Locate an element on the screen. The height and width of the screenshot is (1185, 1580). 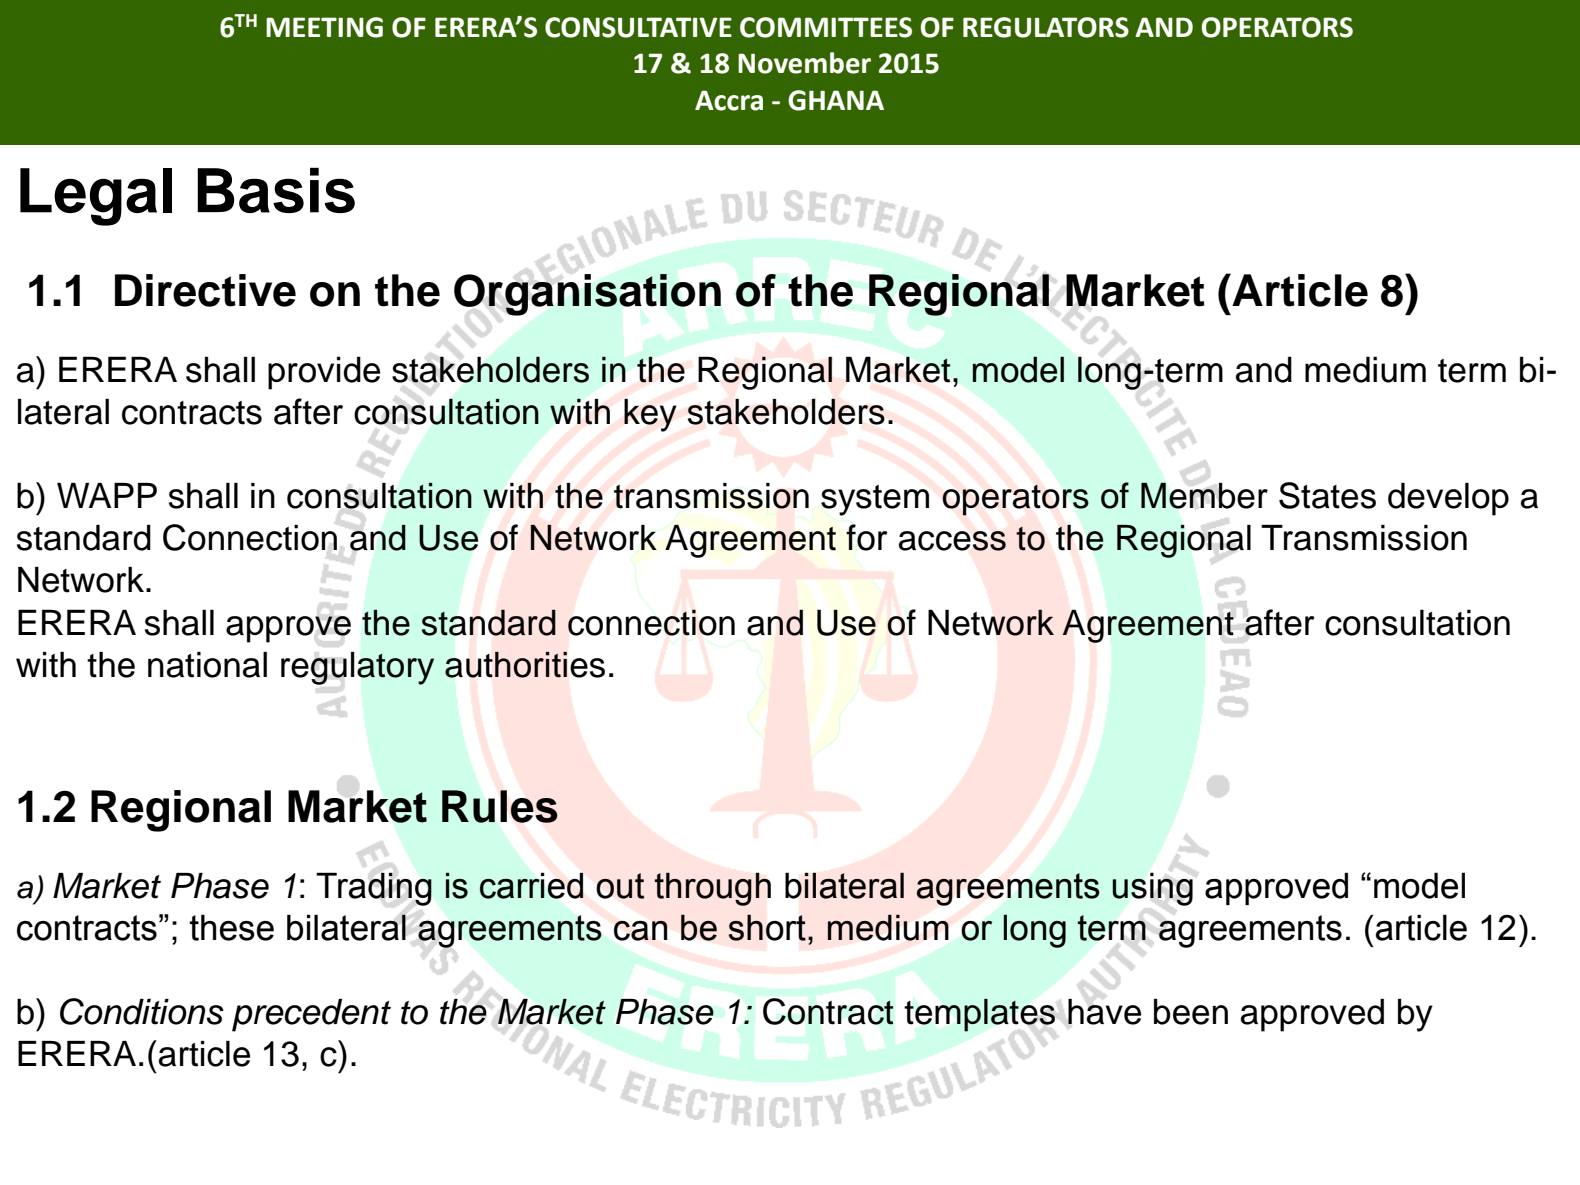
Basis is located at coordinates (276, 190).
